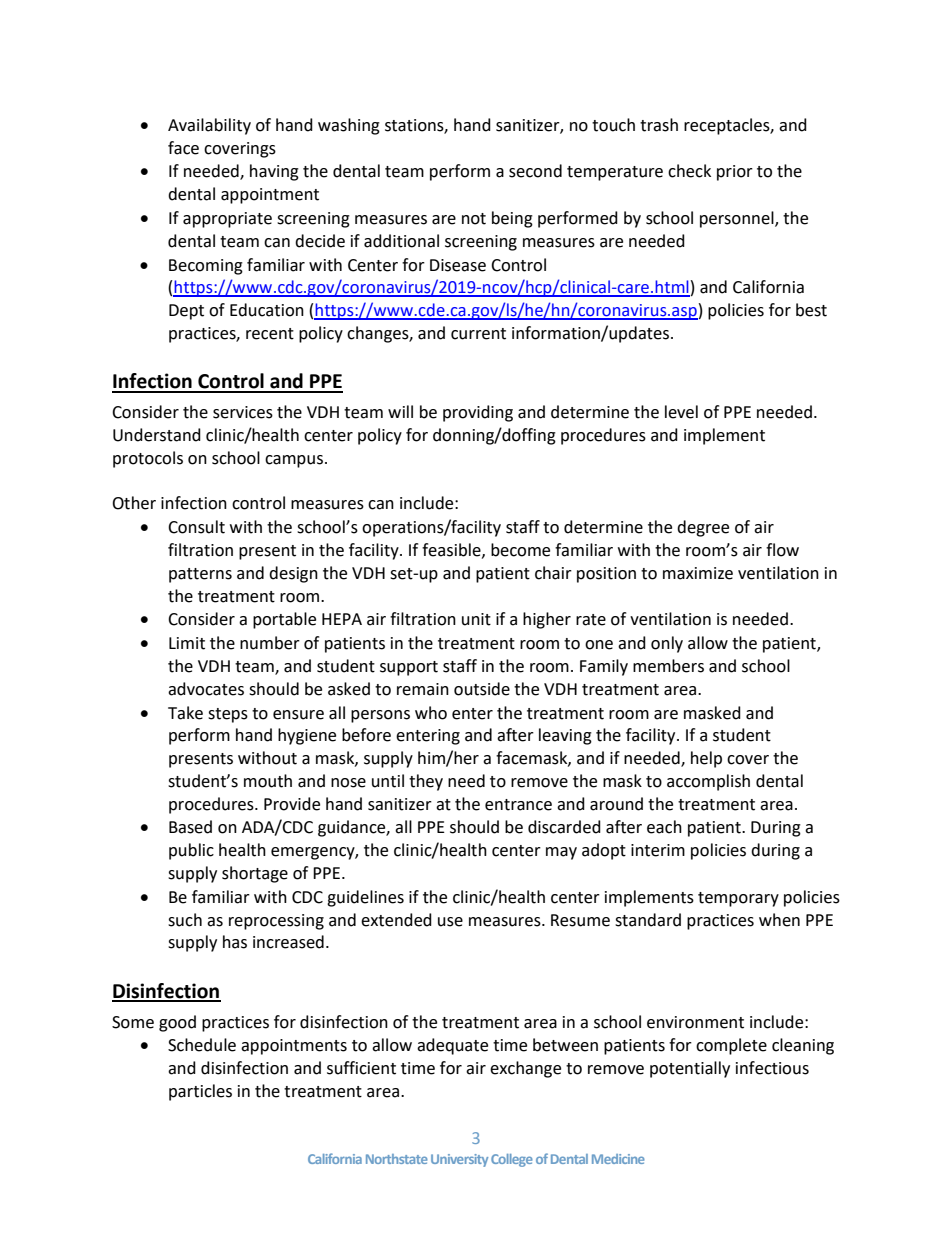  I want to click on unit, so click(476, 619).
